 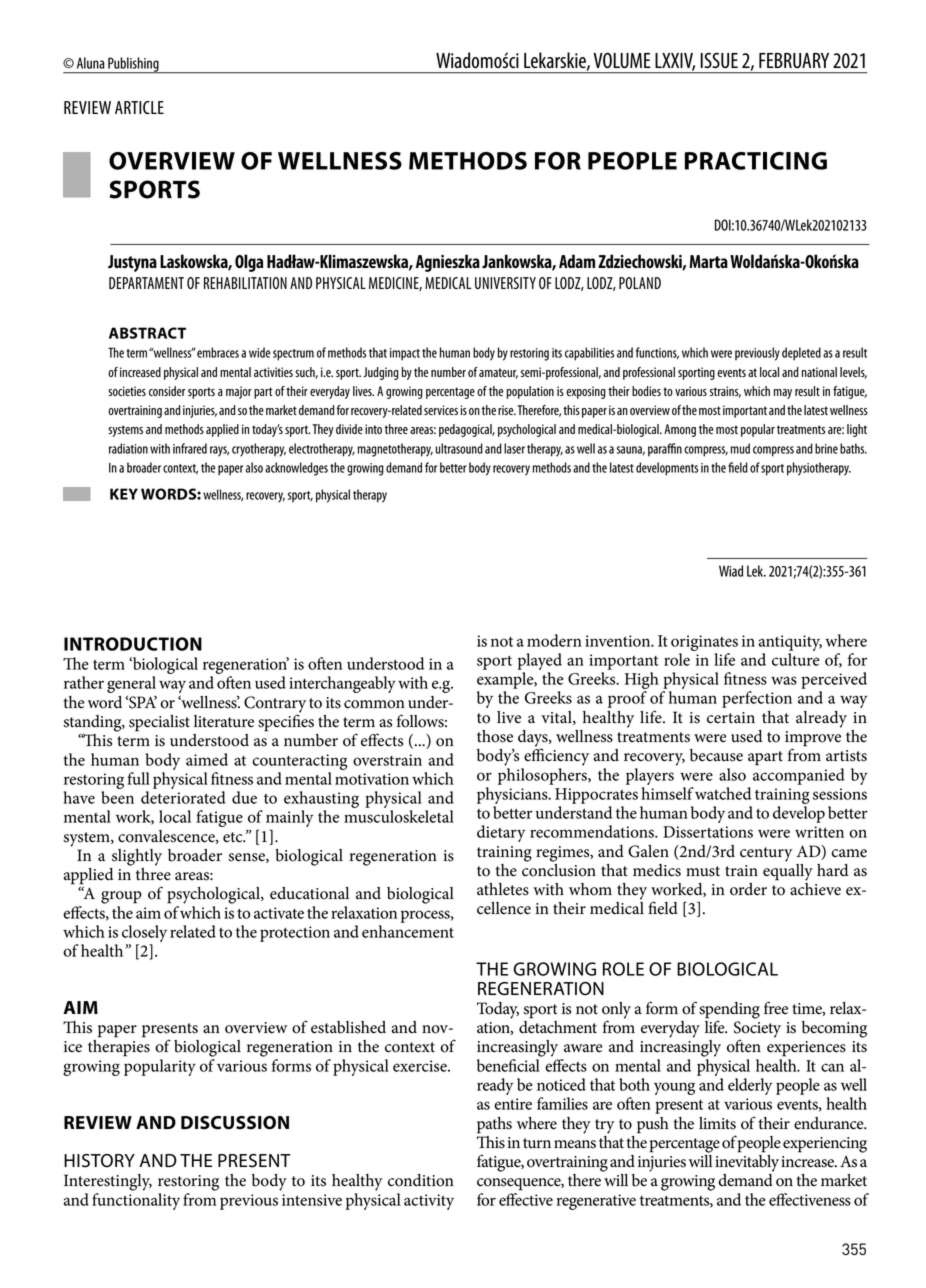 I want to click on ARTICLE, so click(x=139, y=107).
